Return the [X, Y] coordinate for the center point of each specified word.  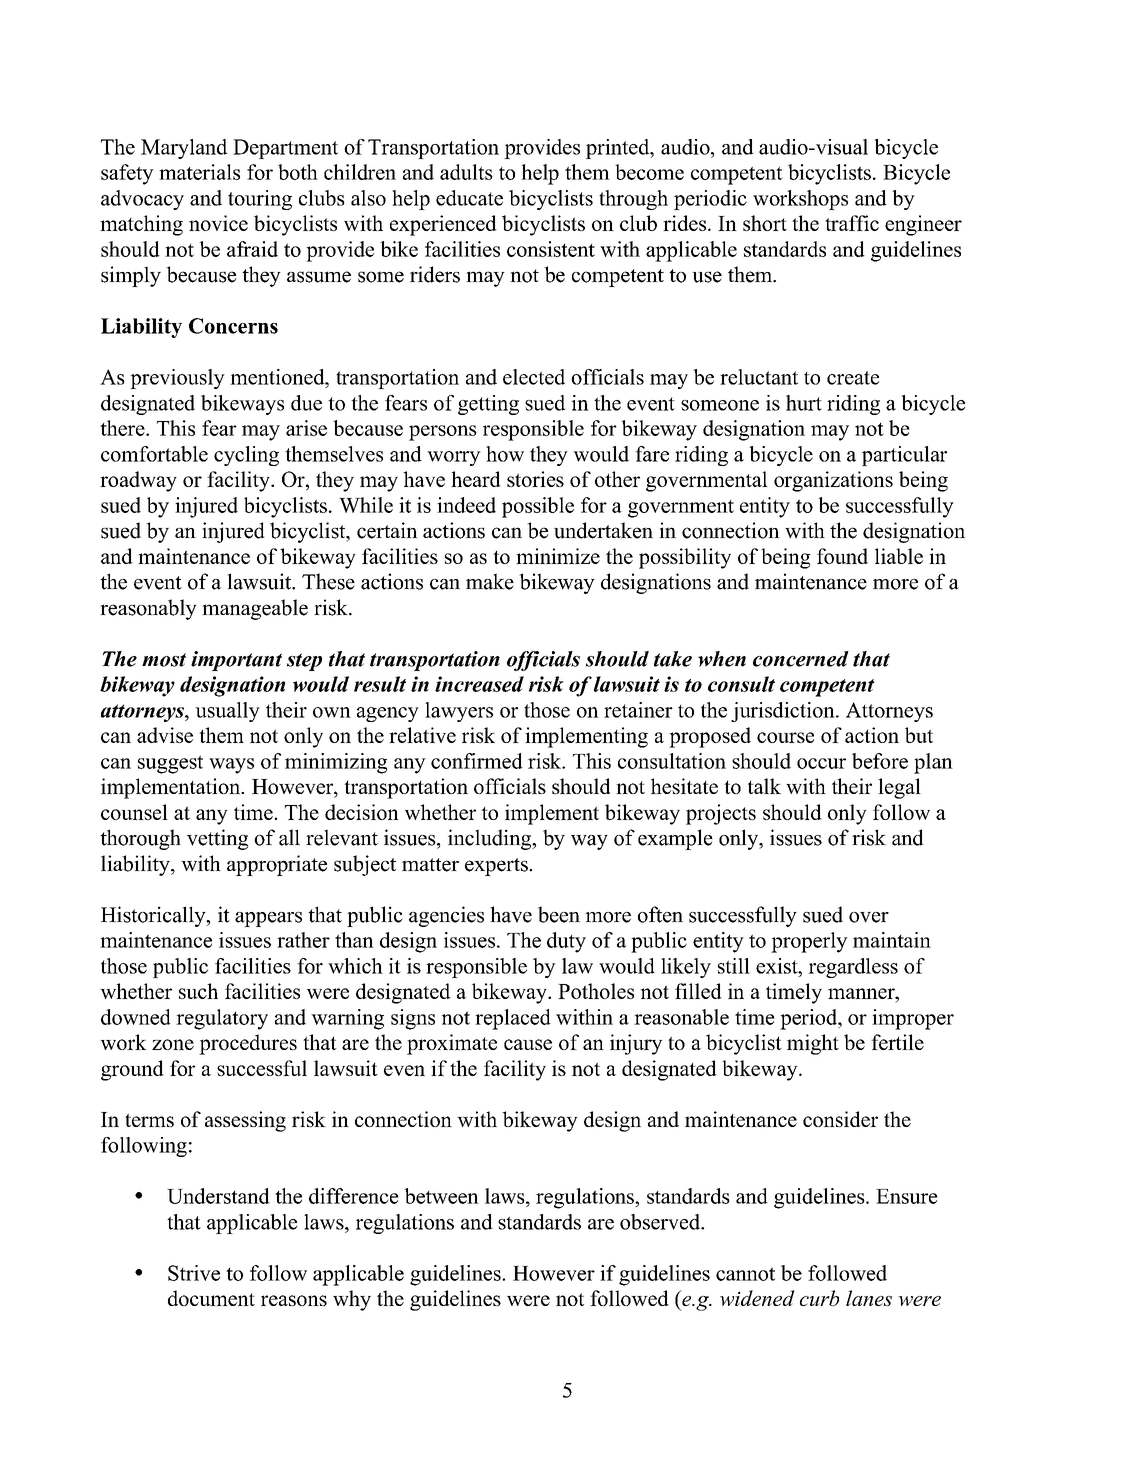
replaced [513, 1019]
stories [535, 479]
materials [199, 172]
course [785, 737]
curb [819, 1298]
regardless [853, 968]
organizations [833, 481]
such [198, 991]
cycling [246, 456]
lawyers [459, 712]
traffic [852, 223]
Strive [194, 1273]
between [441, 1196]
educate [469, 198]
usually [227, 712]
